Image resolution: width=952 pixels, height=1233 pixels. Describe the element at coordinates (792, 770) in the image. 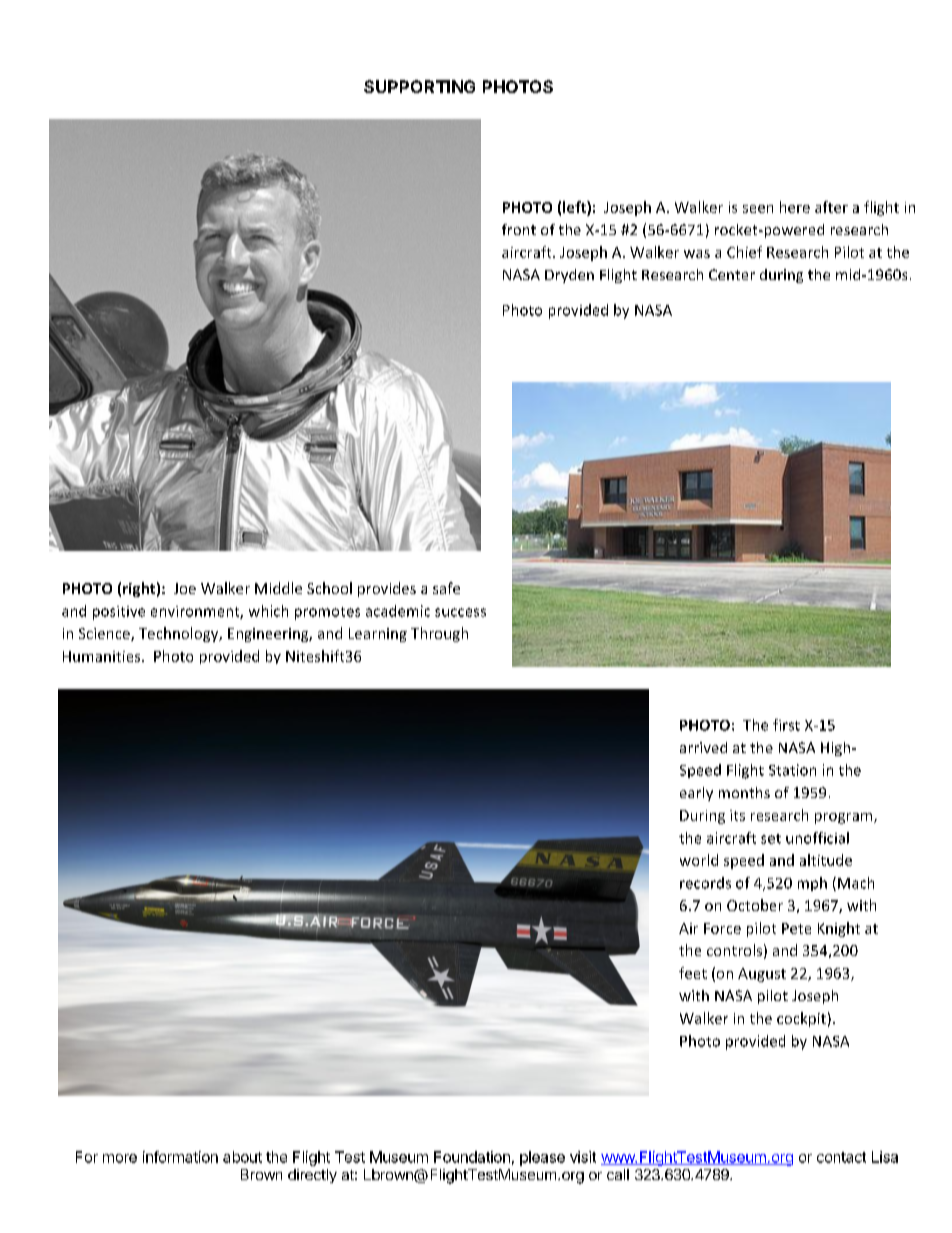

I see `Station` at that location.
